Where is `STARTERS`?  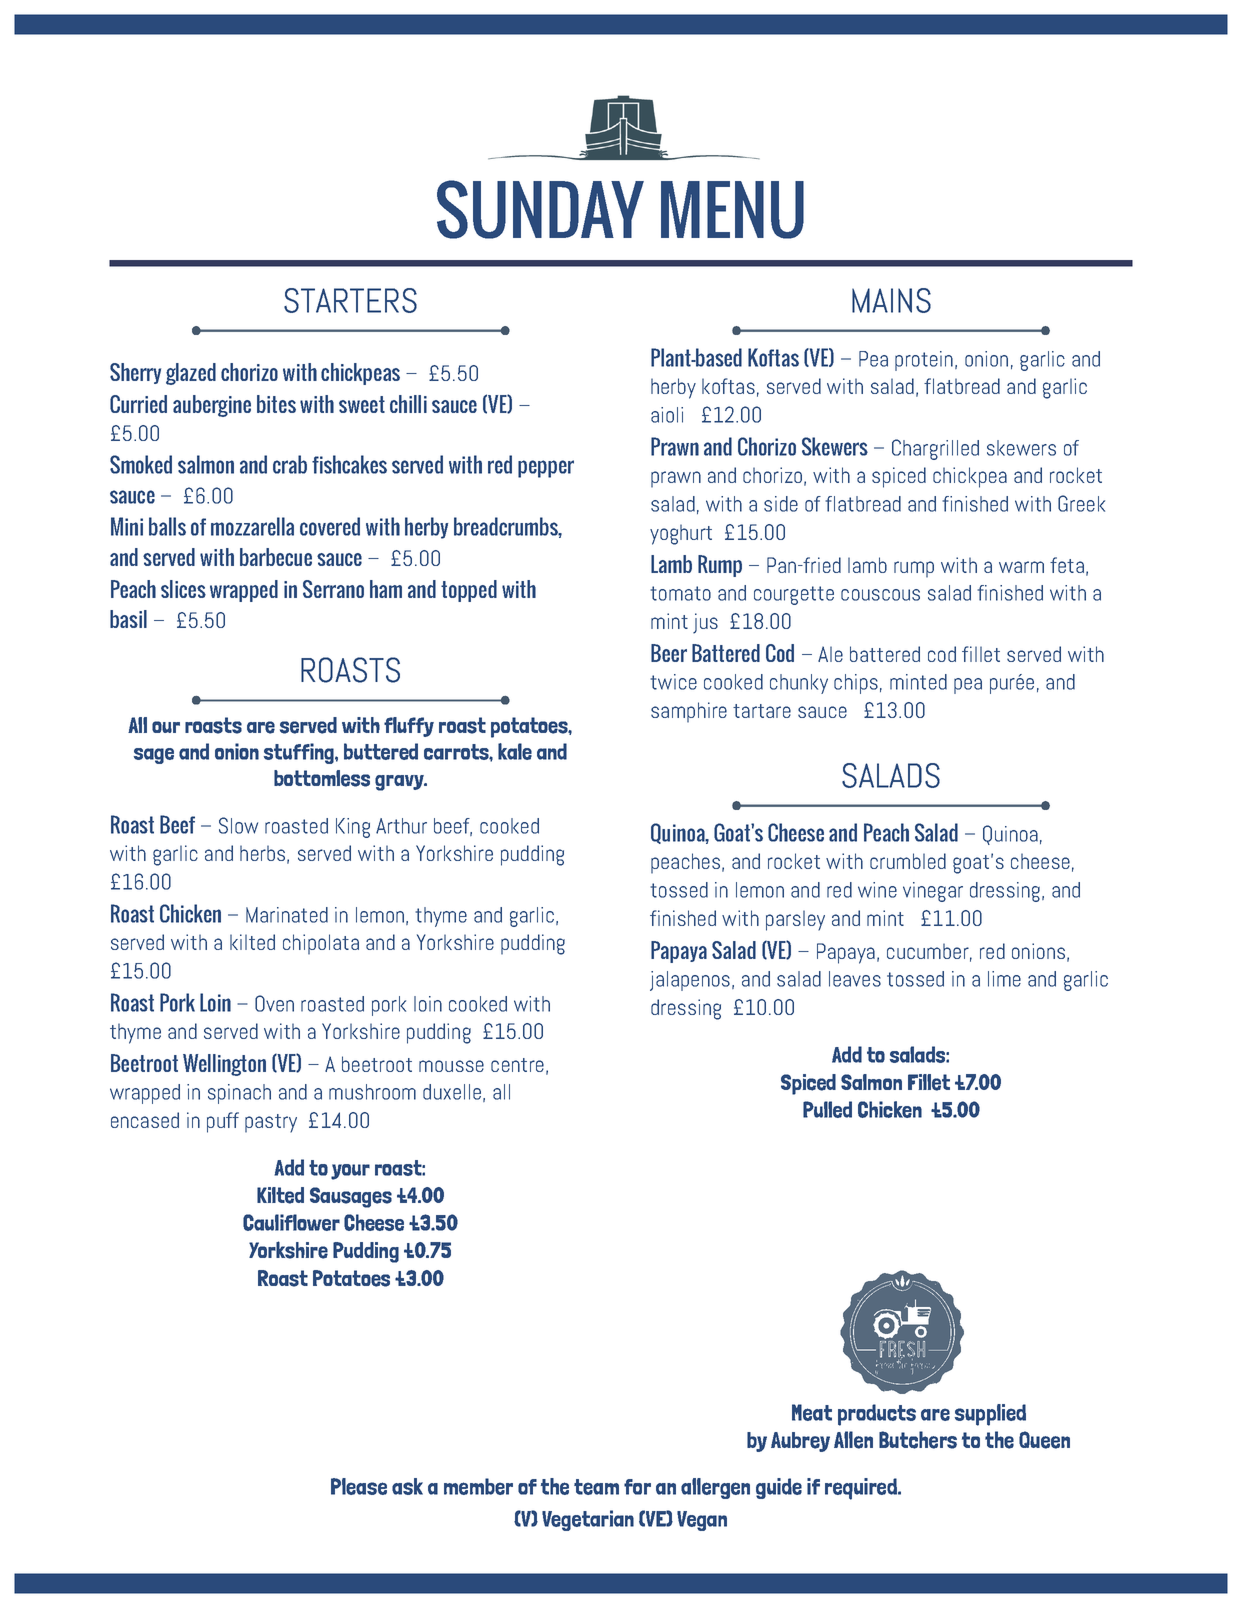 STARTERS is located at coordinates (350, 300).
